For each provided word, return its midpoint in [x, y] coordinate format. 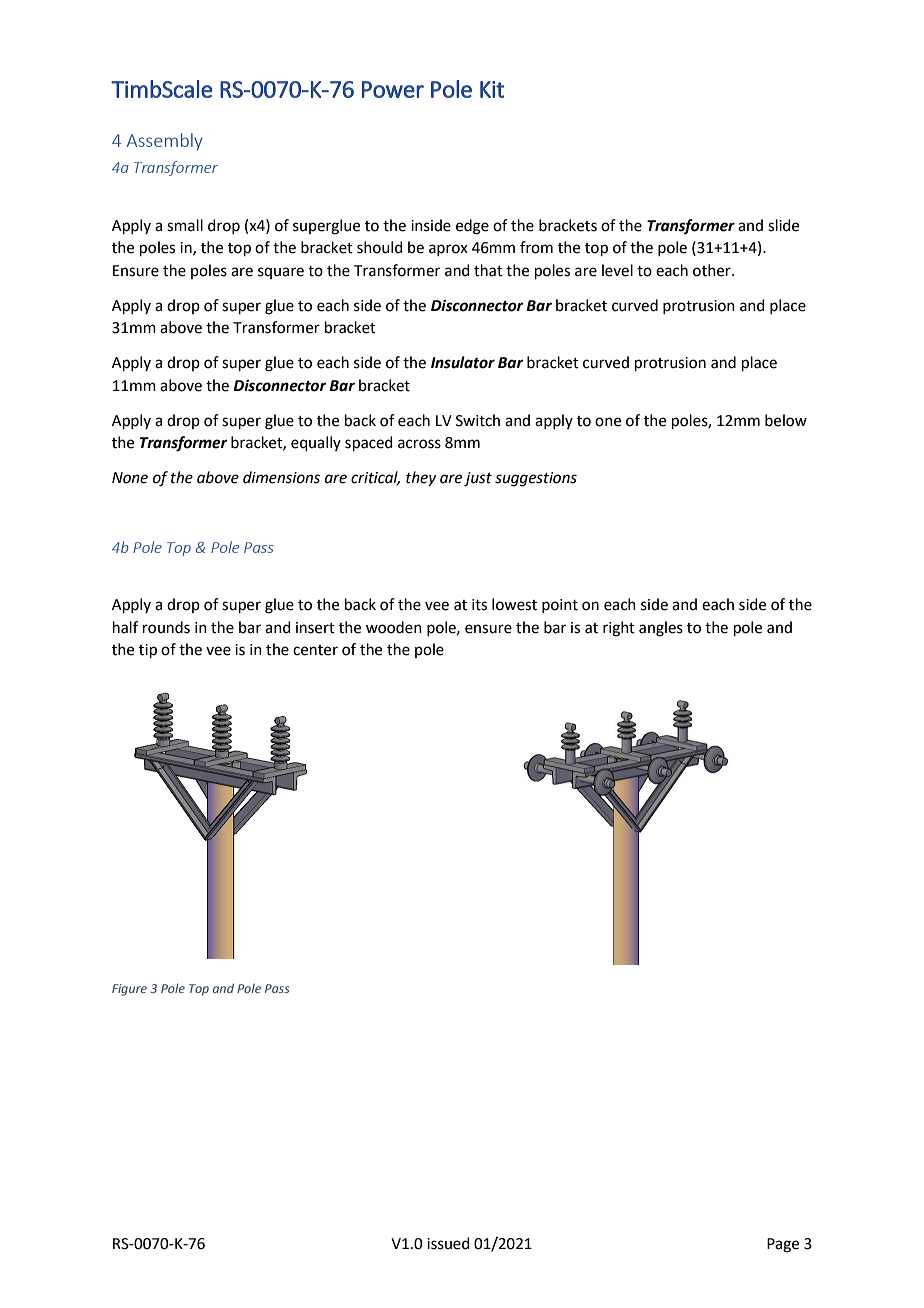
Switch [478, 420]
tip [148, 651]
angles [661, 629]
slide [783, 225]
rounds [166, 627]
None [130, 478]
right [619, 629]
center [315, 650]
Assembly [165, 142]
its [479, 605]
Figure [129, 990]
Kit [492, 89]
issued [448, 1243]
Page [783, 1245]
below [786, 420]
